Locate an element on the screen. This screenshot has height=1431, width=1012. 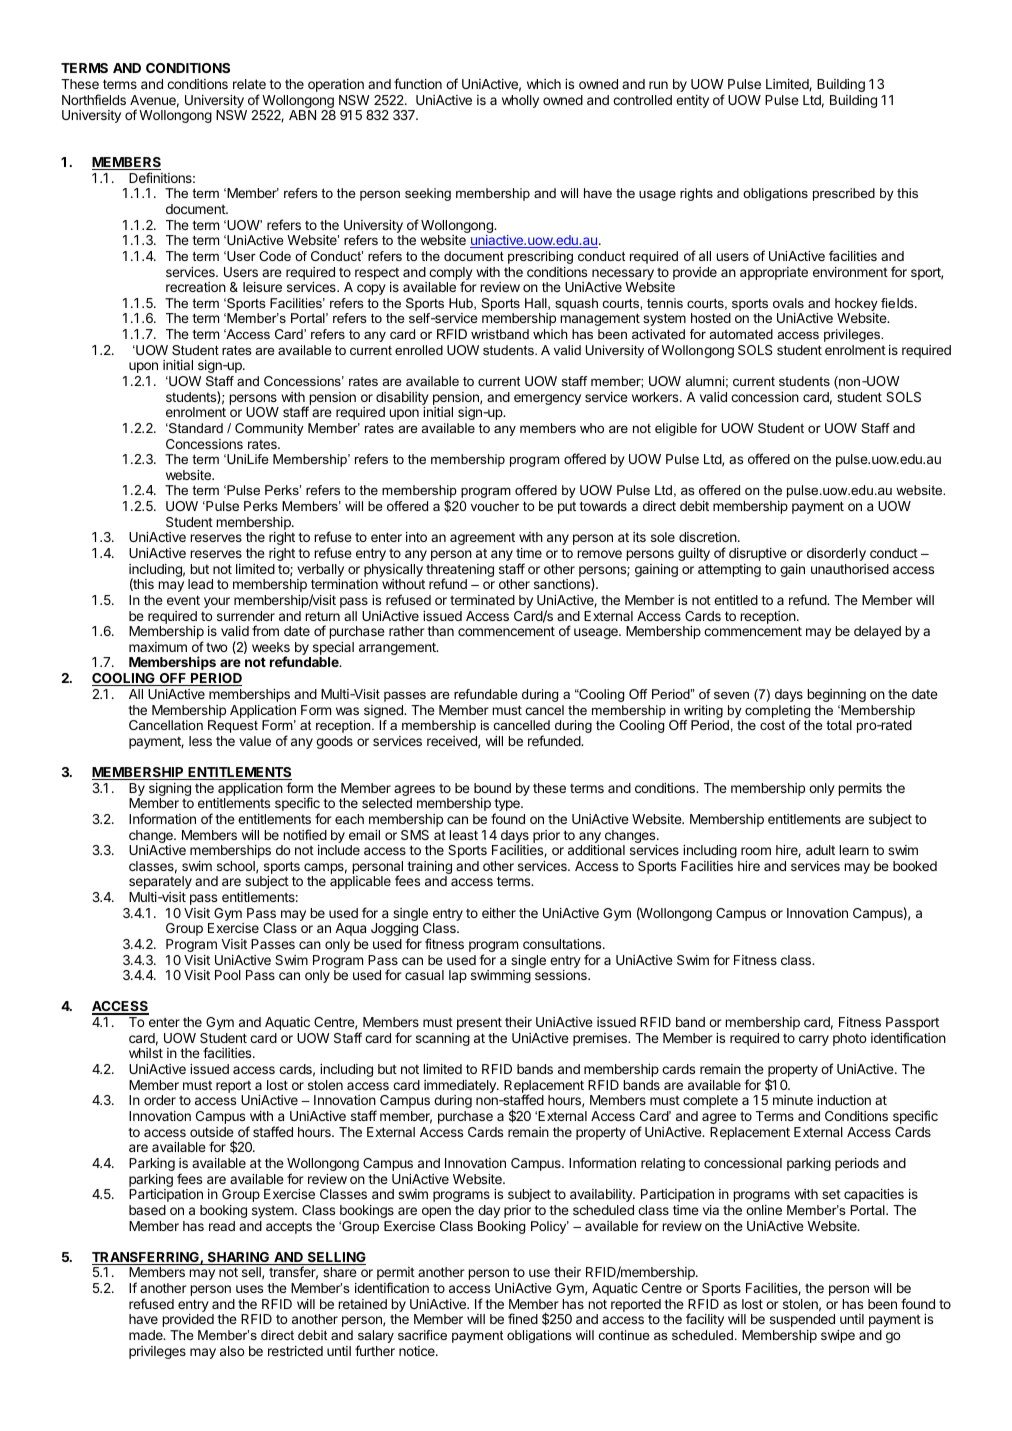
uses is located at coordinates (249, 1289).
